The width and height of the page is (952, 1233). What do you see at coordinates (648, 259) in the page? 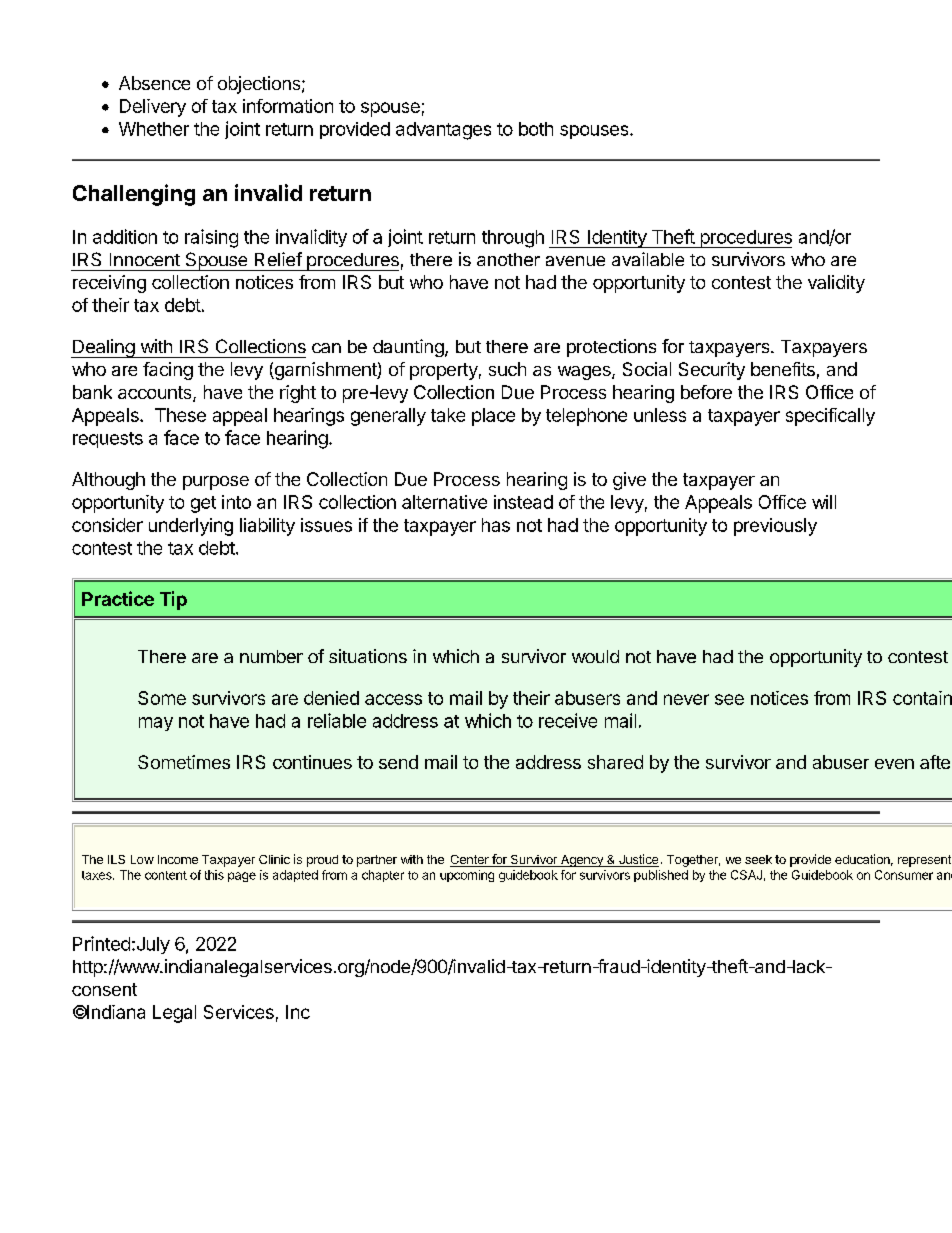
I see `available` at bounding box center [648, 259].
